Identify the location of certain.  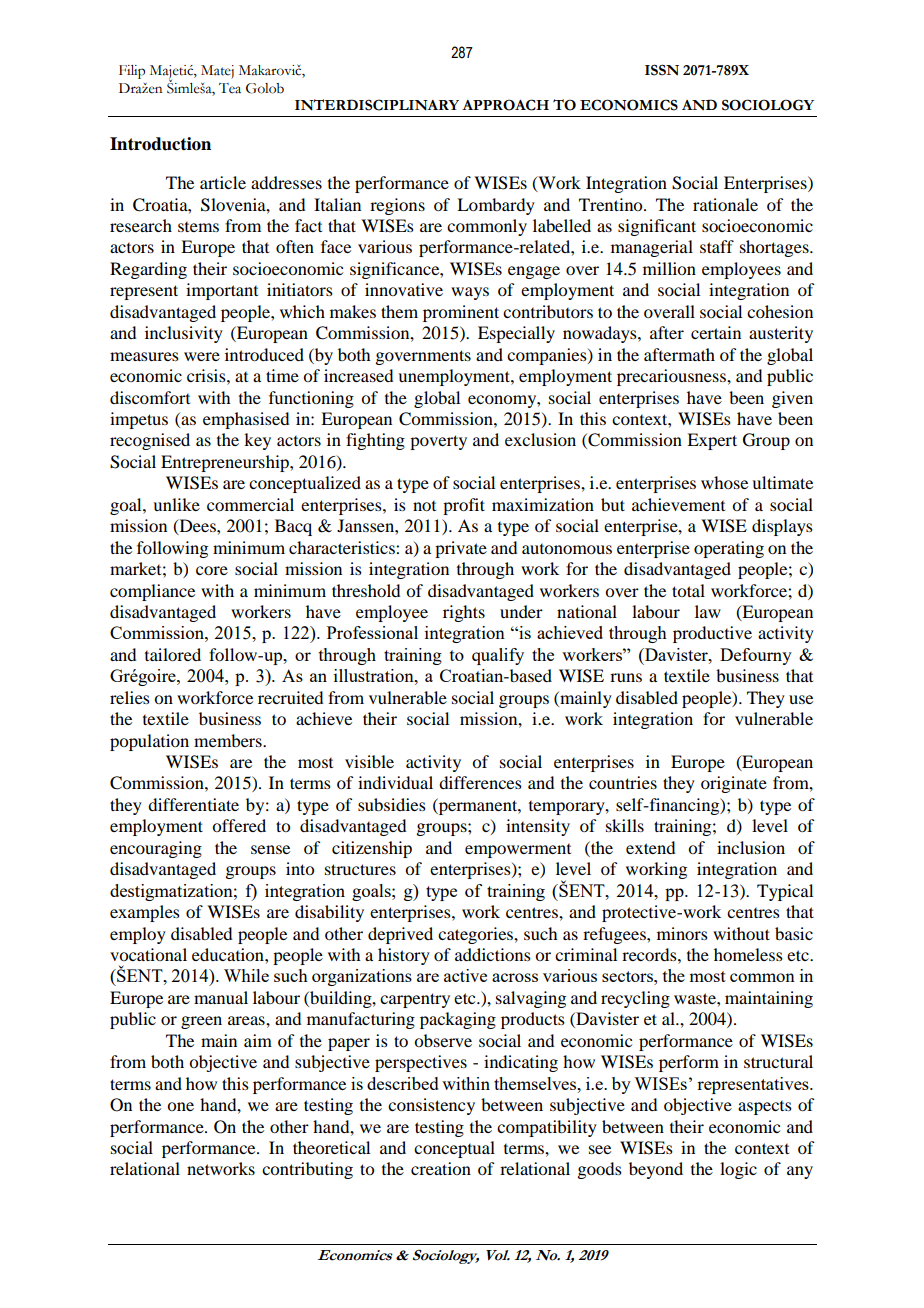
(716, 332).
